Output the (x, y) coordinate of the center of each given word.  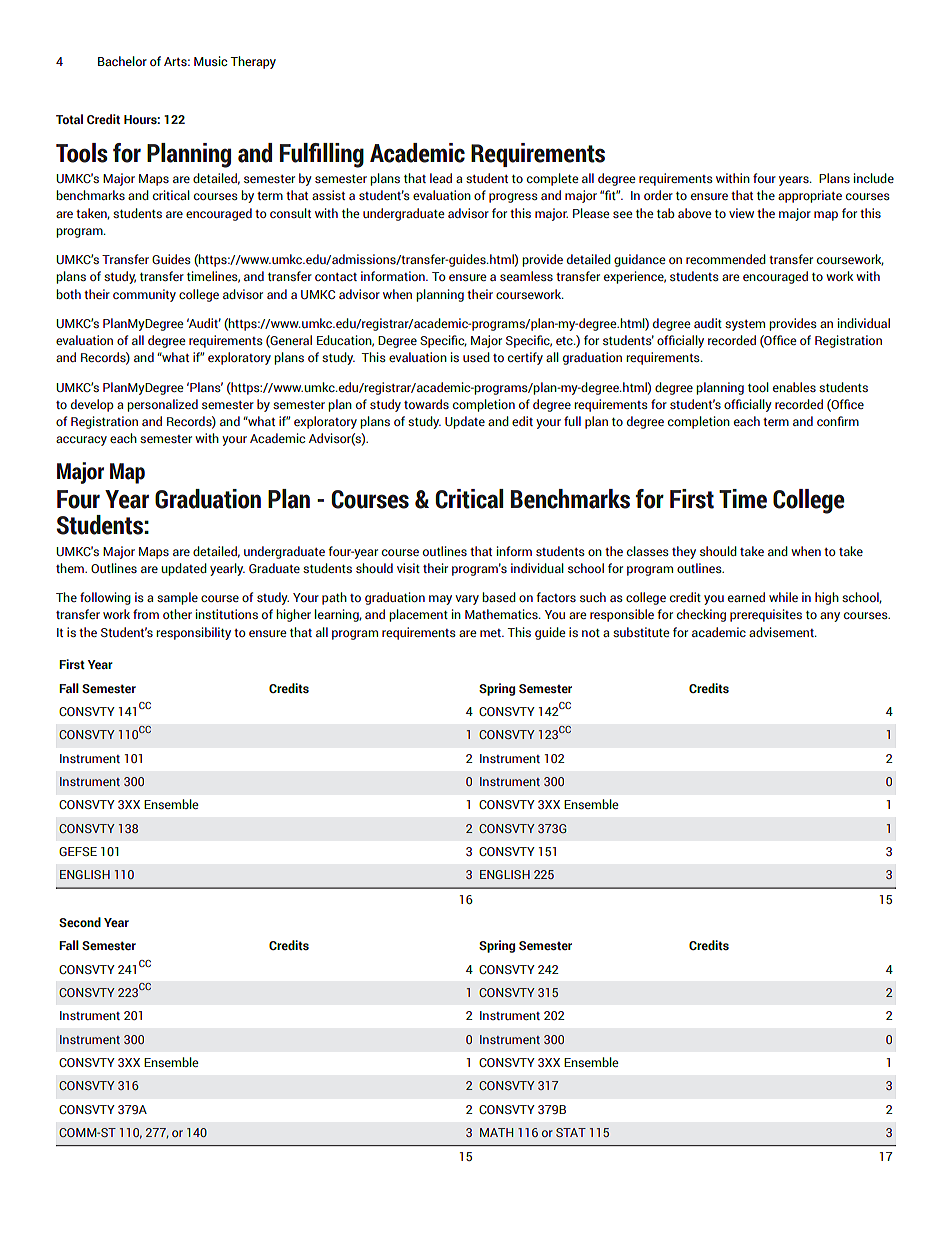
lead (441, 178)
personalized (162, 405)
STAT (571, 1132)
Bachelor (122, 61)
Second (80, 922)
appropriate (810, 196)
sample (177, 598)
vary (467, 600)
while (783, 597)
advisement (782, 632)
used (476, 357)
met (491, 633)
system (745, 325)
